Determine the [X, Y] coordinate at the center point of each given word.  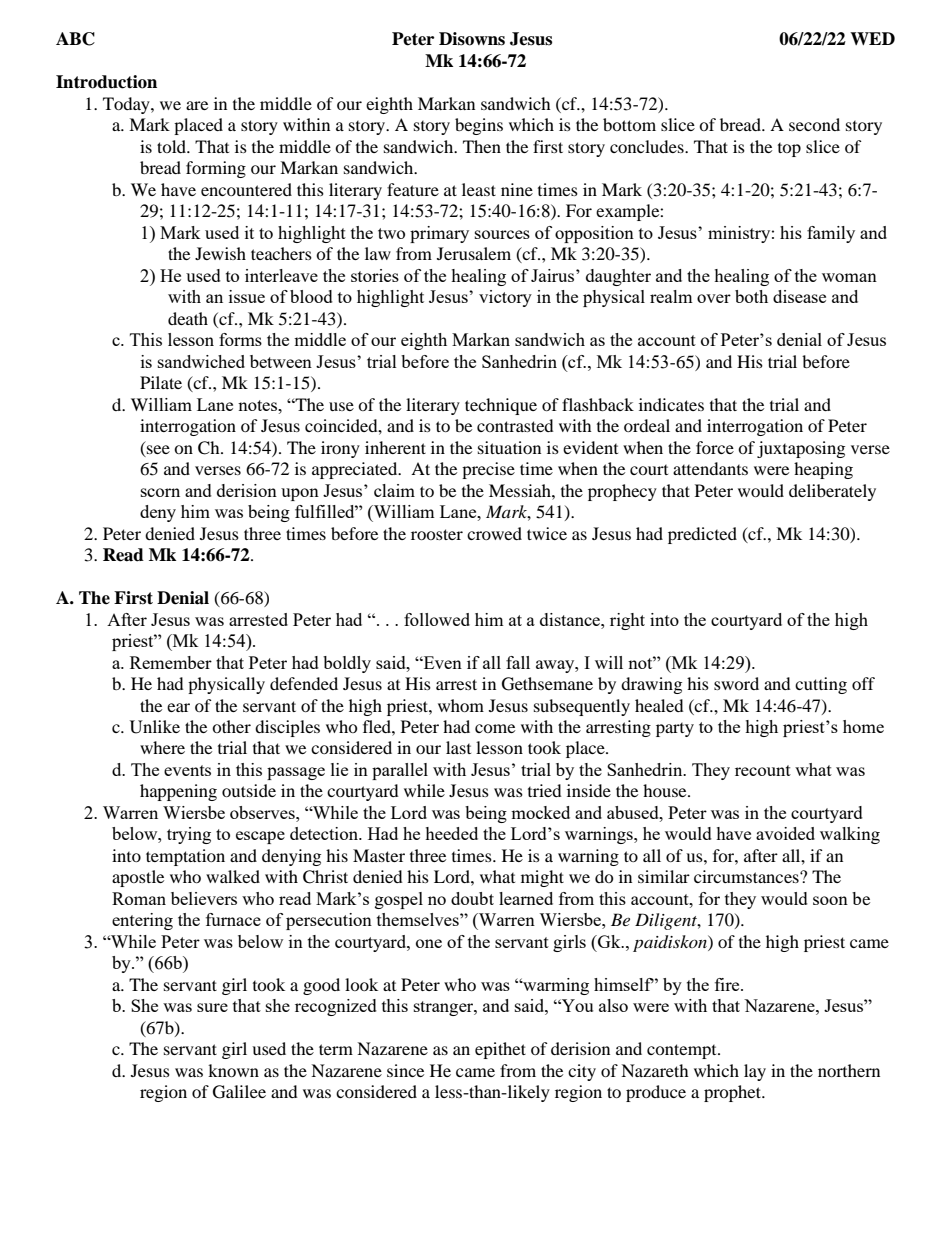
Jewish [220, 253]
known [233, 1070]
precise [488, 470]
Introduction [106, 82]
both [751, 296]
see [158, 449]
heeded [451, 833]
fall [518, 662]
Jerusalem [474, 253]
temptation [185, 857]
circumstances [747, 876]
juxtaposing [801, 449]
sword [736, 683]
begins [479, 126]
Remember [171, 662]
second [814, 124]
